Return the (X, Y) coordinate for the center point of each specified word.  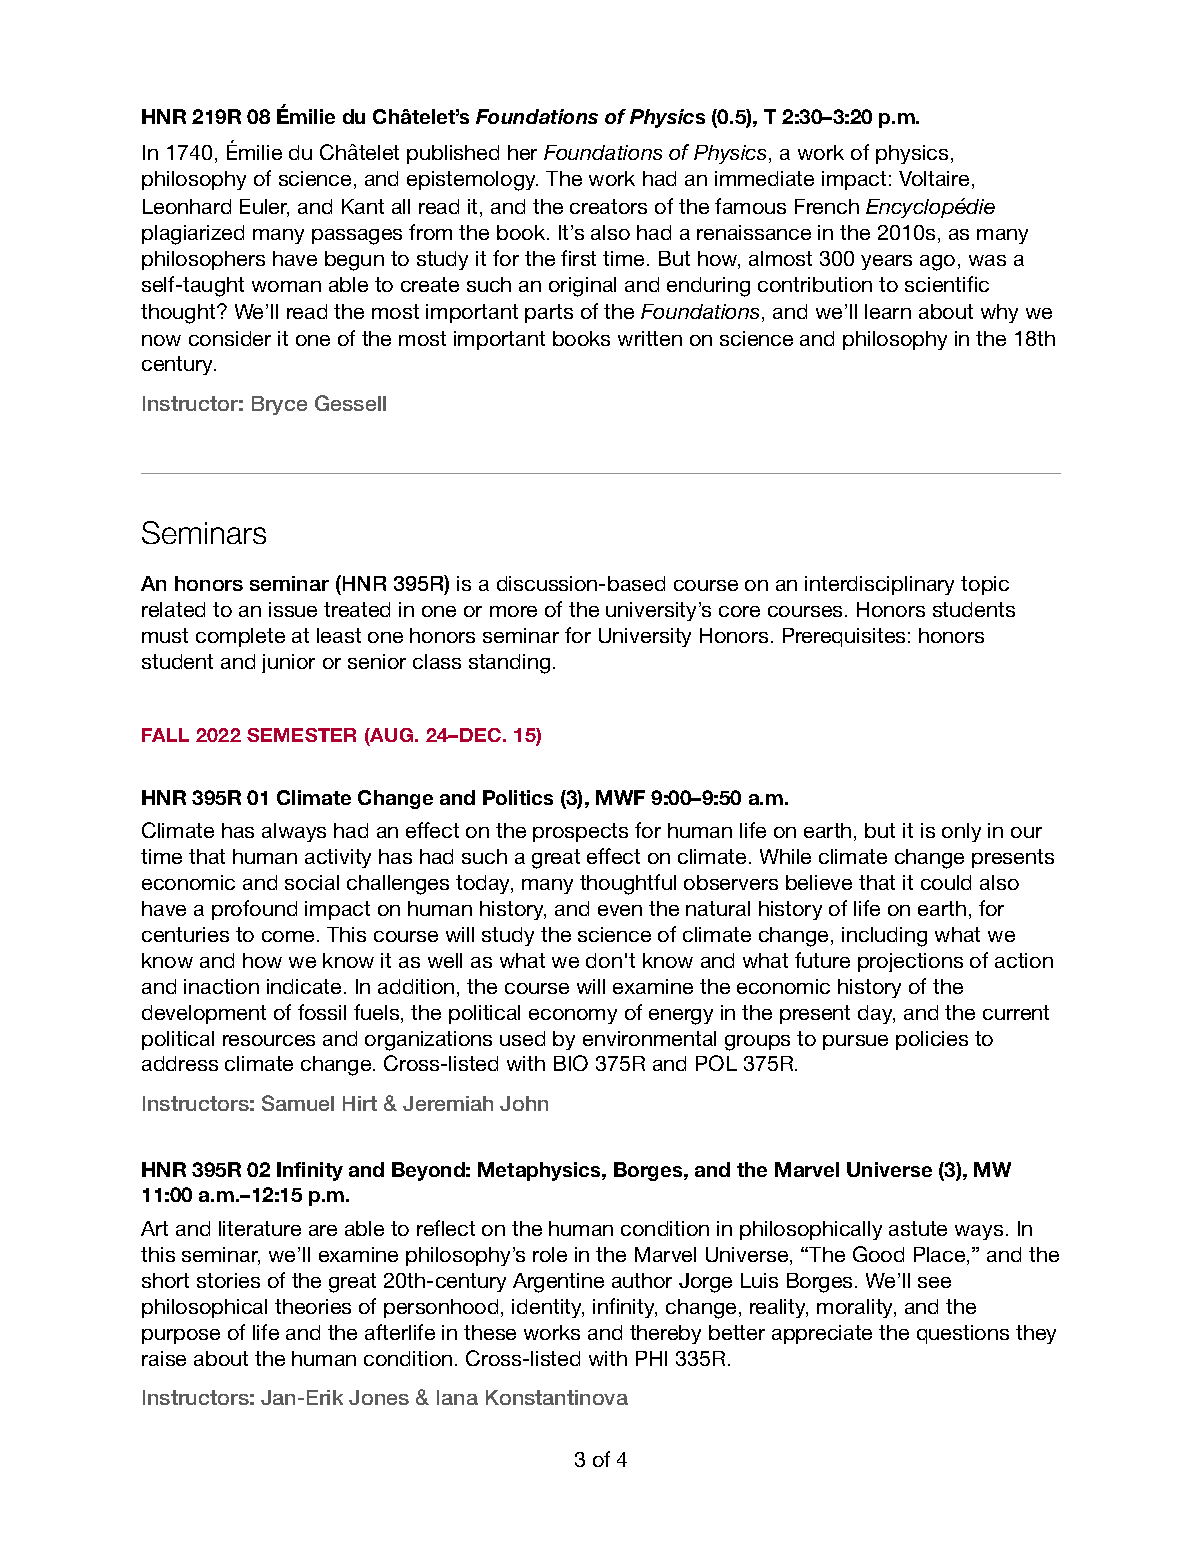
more (513, 611)
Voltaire (934, 178)
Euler (264, 208)
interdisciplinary (879, 585)
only (961, 832)
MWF (620, 797)
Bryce (279, 405)
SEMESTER (301, 735)
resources (269, 1040)
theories (313, 1306)
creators (608, 206)
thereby (665, 1334)
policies (932, 1040)
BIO (571, 1063)
